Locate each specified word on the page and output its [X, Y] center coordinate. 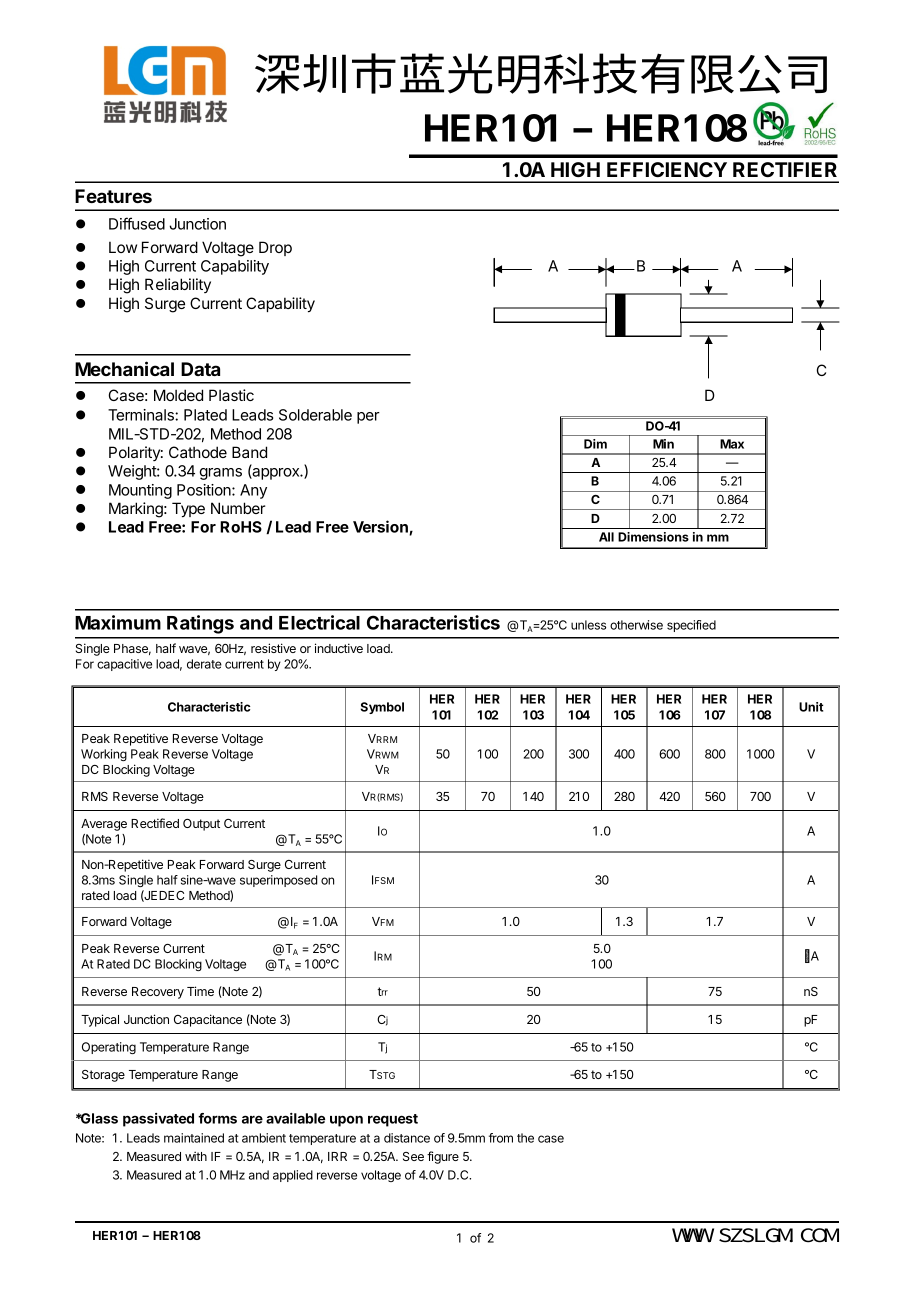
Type [188, 510]
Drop [275, 248]
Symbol [382, 708]
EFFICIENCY [667, 169]
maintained [194, 1138]
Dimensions [653, 537]
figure [443, 1157]
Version [381, 527]
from [501, 1138]
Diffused [137, 223]
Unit [811, 707]
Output [201, 825]
